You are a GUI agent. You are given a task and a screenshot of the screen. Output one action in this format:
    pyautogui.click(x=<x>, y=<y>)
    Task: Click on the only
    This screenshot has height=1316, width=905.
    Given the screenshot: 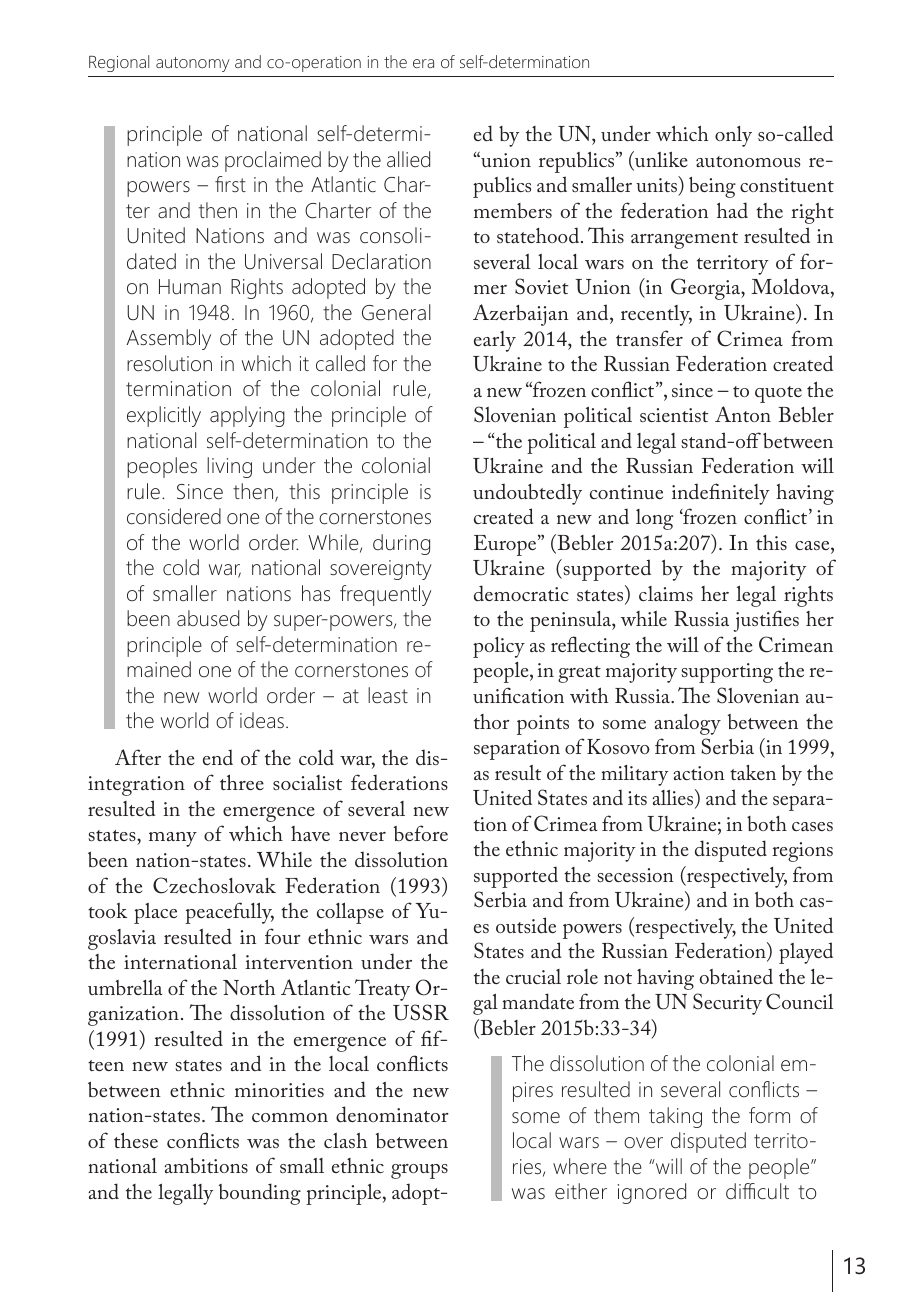 What is the action you would take?
    pyautogui.click(x=733, y=136)
